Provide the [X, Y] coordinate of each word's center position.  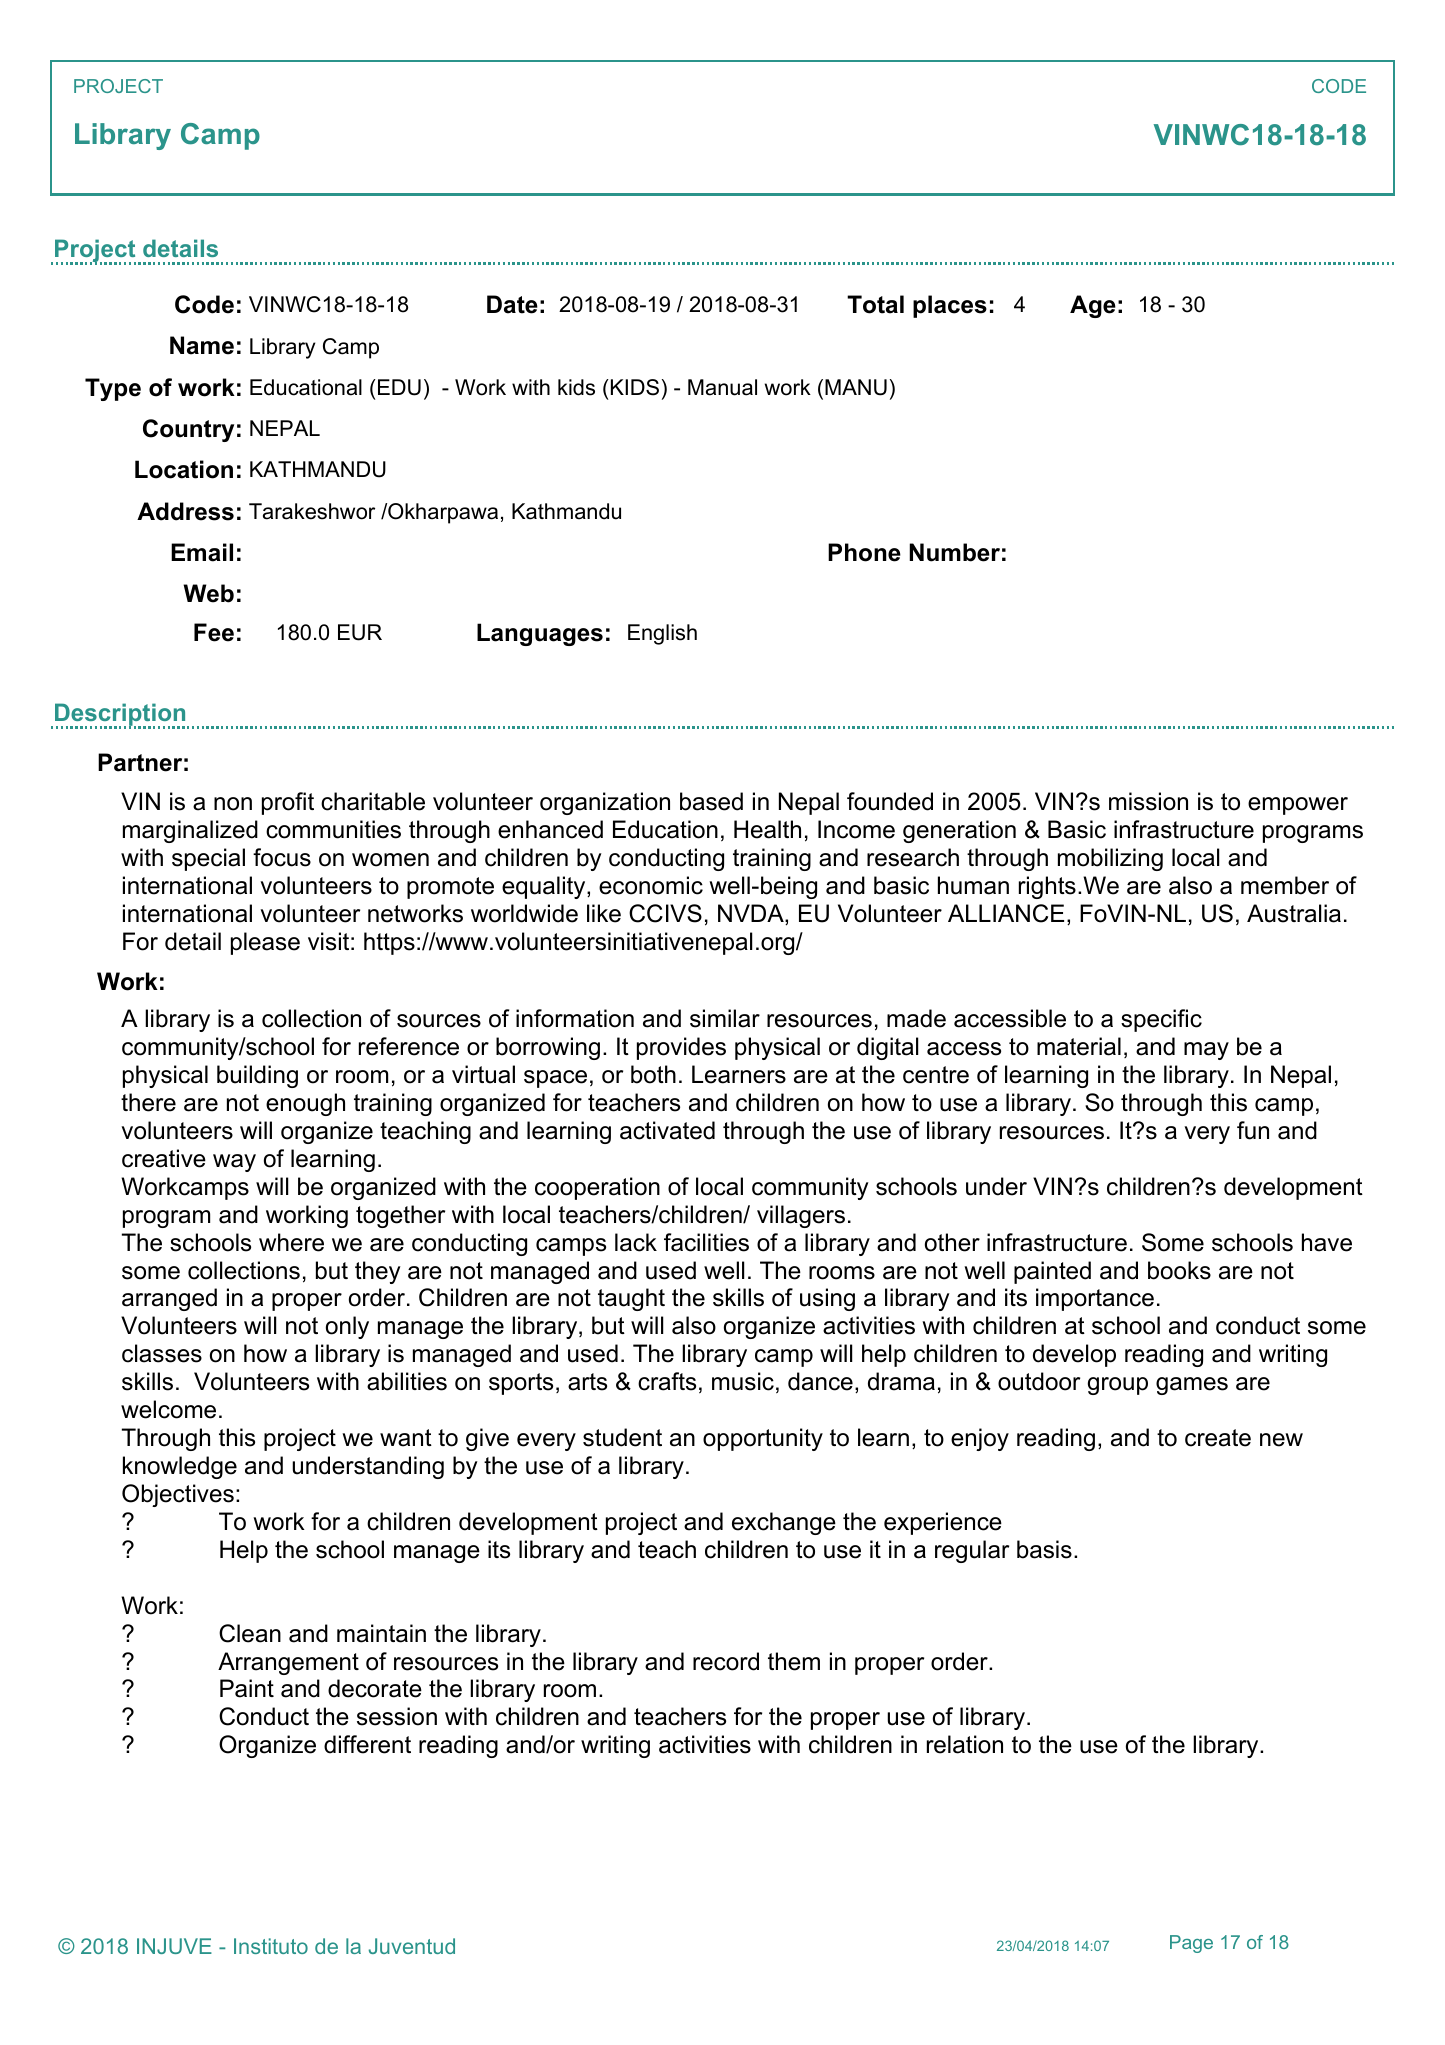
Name [202, 345]
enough [305, 1104]
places [950, 306]
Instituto [271, 1946]
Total [875, 304]
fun [1253, 1130]
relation [965, 1744]
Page [1191, 1944]
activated [667, 1130]
